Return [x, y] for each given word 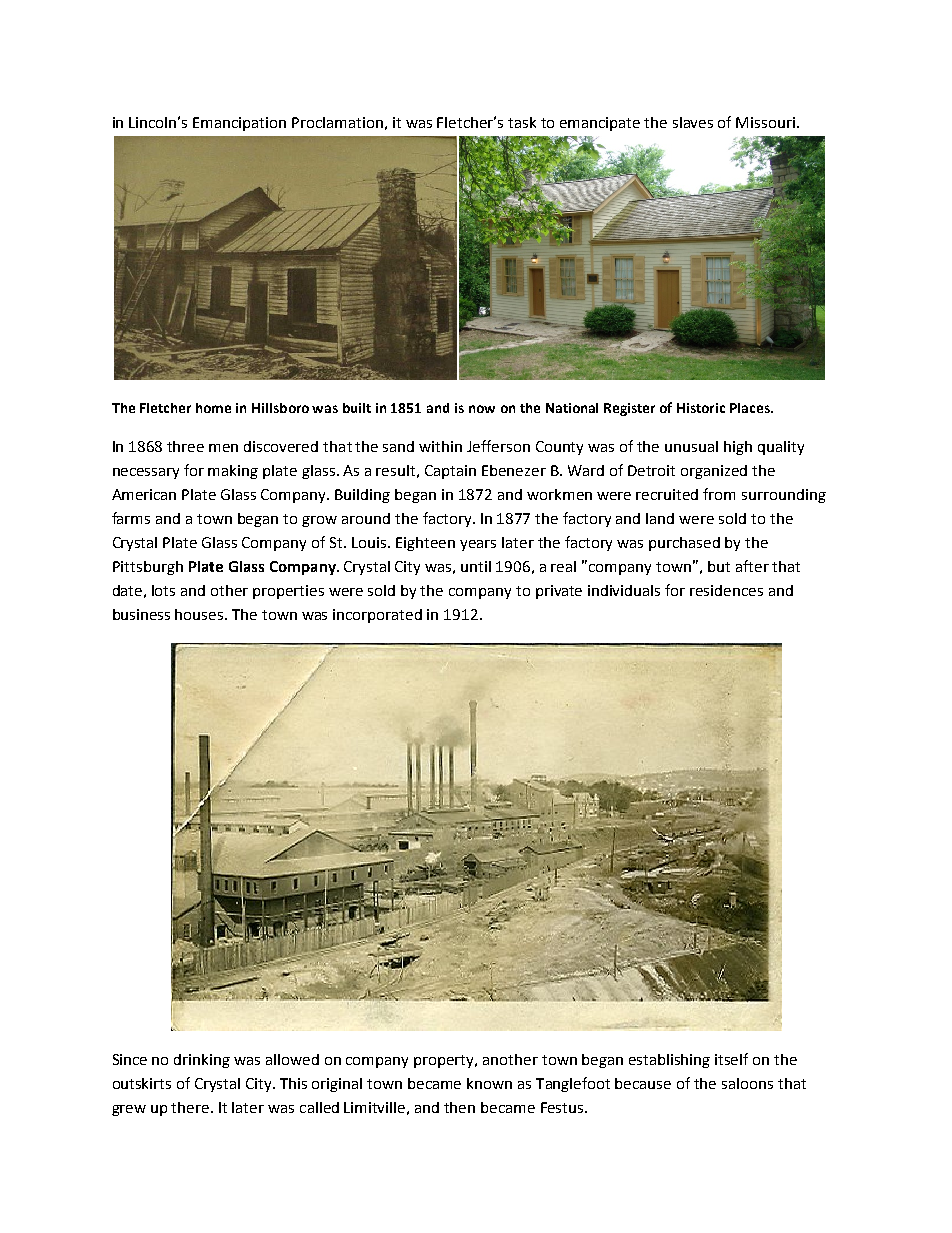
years [478, 545]
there [191, 1107]
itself [731, 1059]
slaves [693, 122]
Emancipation [239, 124]
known [489, 1083]
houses [200, 614]
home [213, 408]
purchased [684, 544]
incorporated [377, 616]
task [522, 122]
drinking [202, 1061]
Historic [701, 408]
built [357, 408]
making [233, 472]
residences [726, 590]
